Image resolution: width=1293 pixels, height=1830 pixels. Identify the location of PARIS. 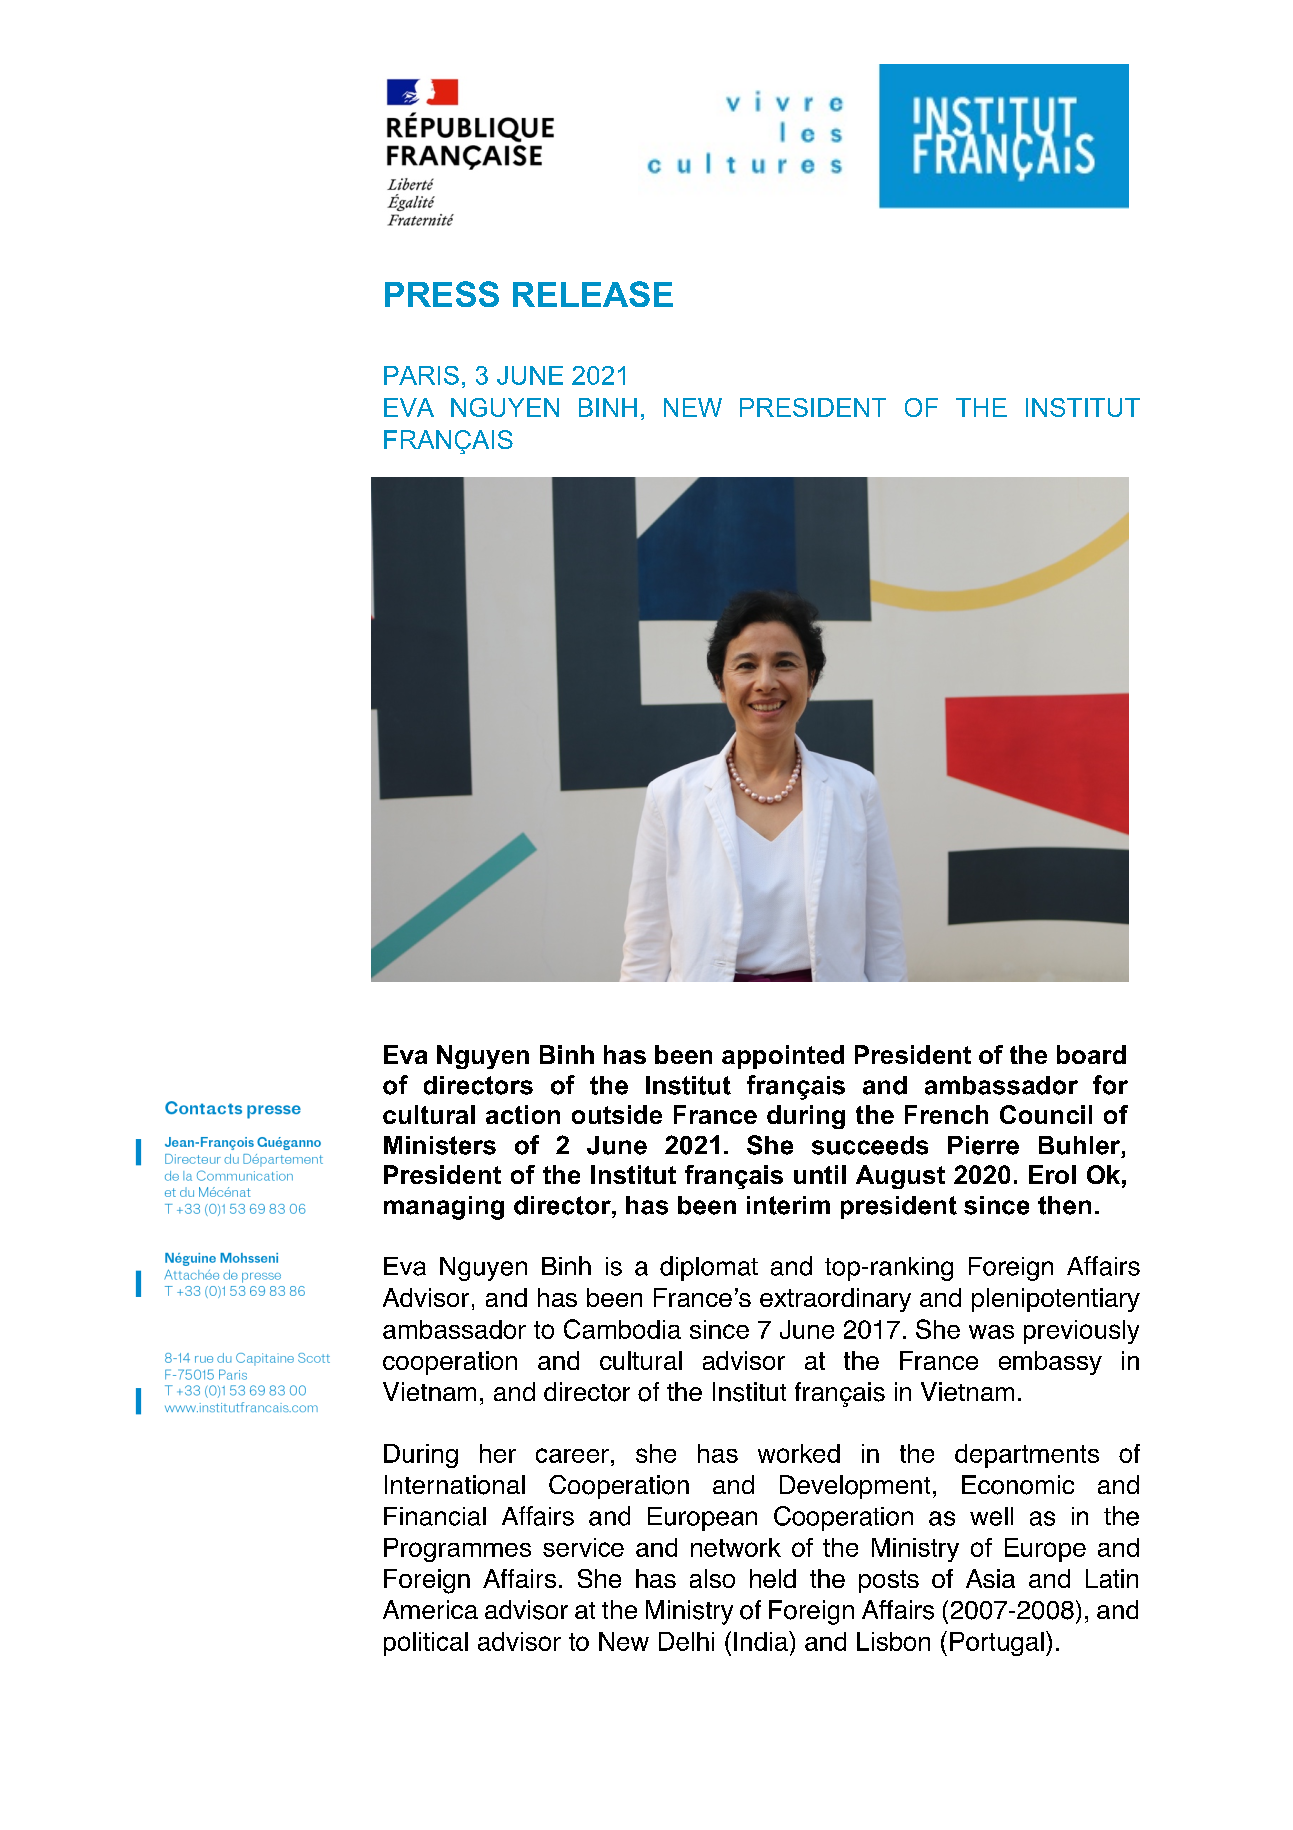
(421, 375).
